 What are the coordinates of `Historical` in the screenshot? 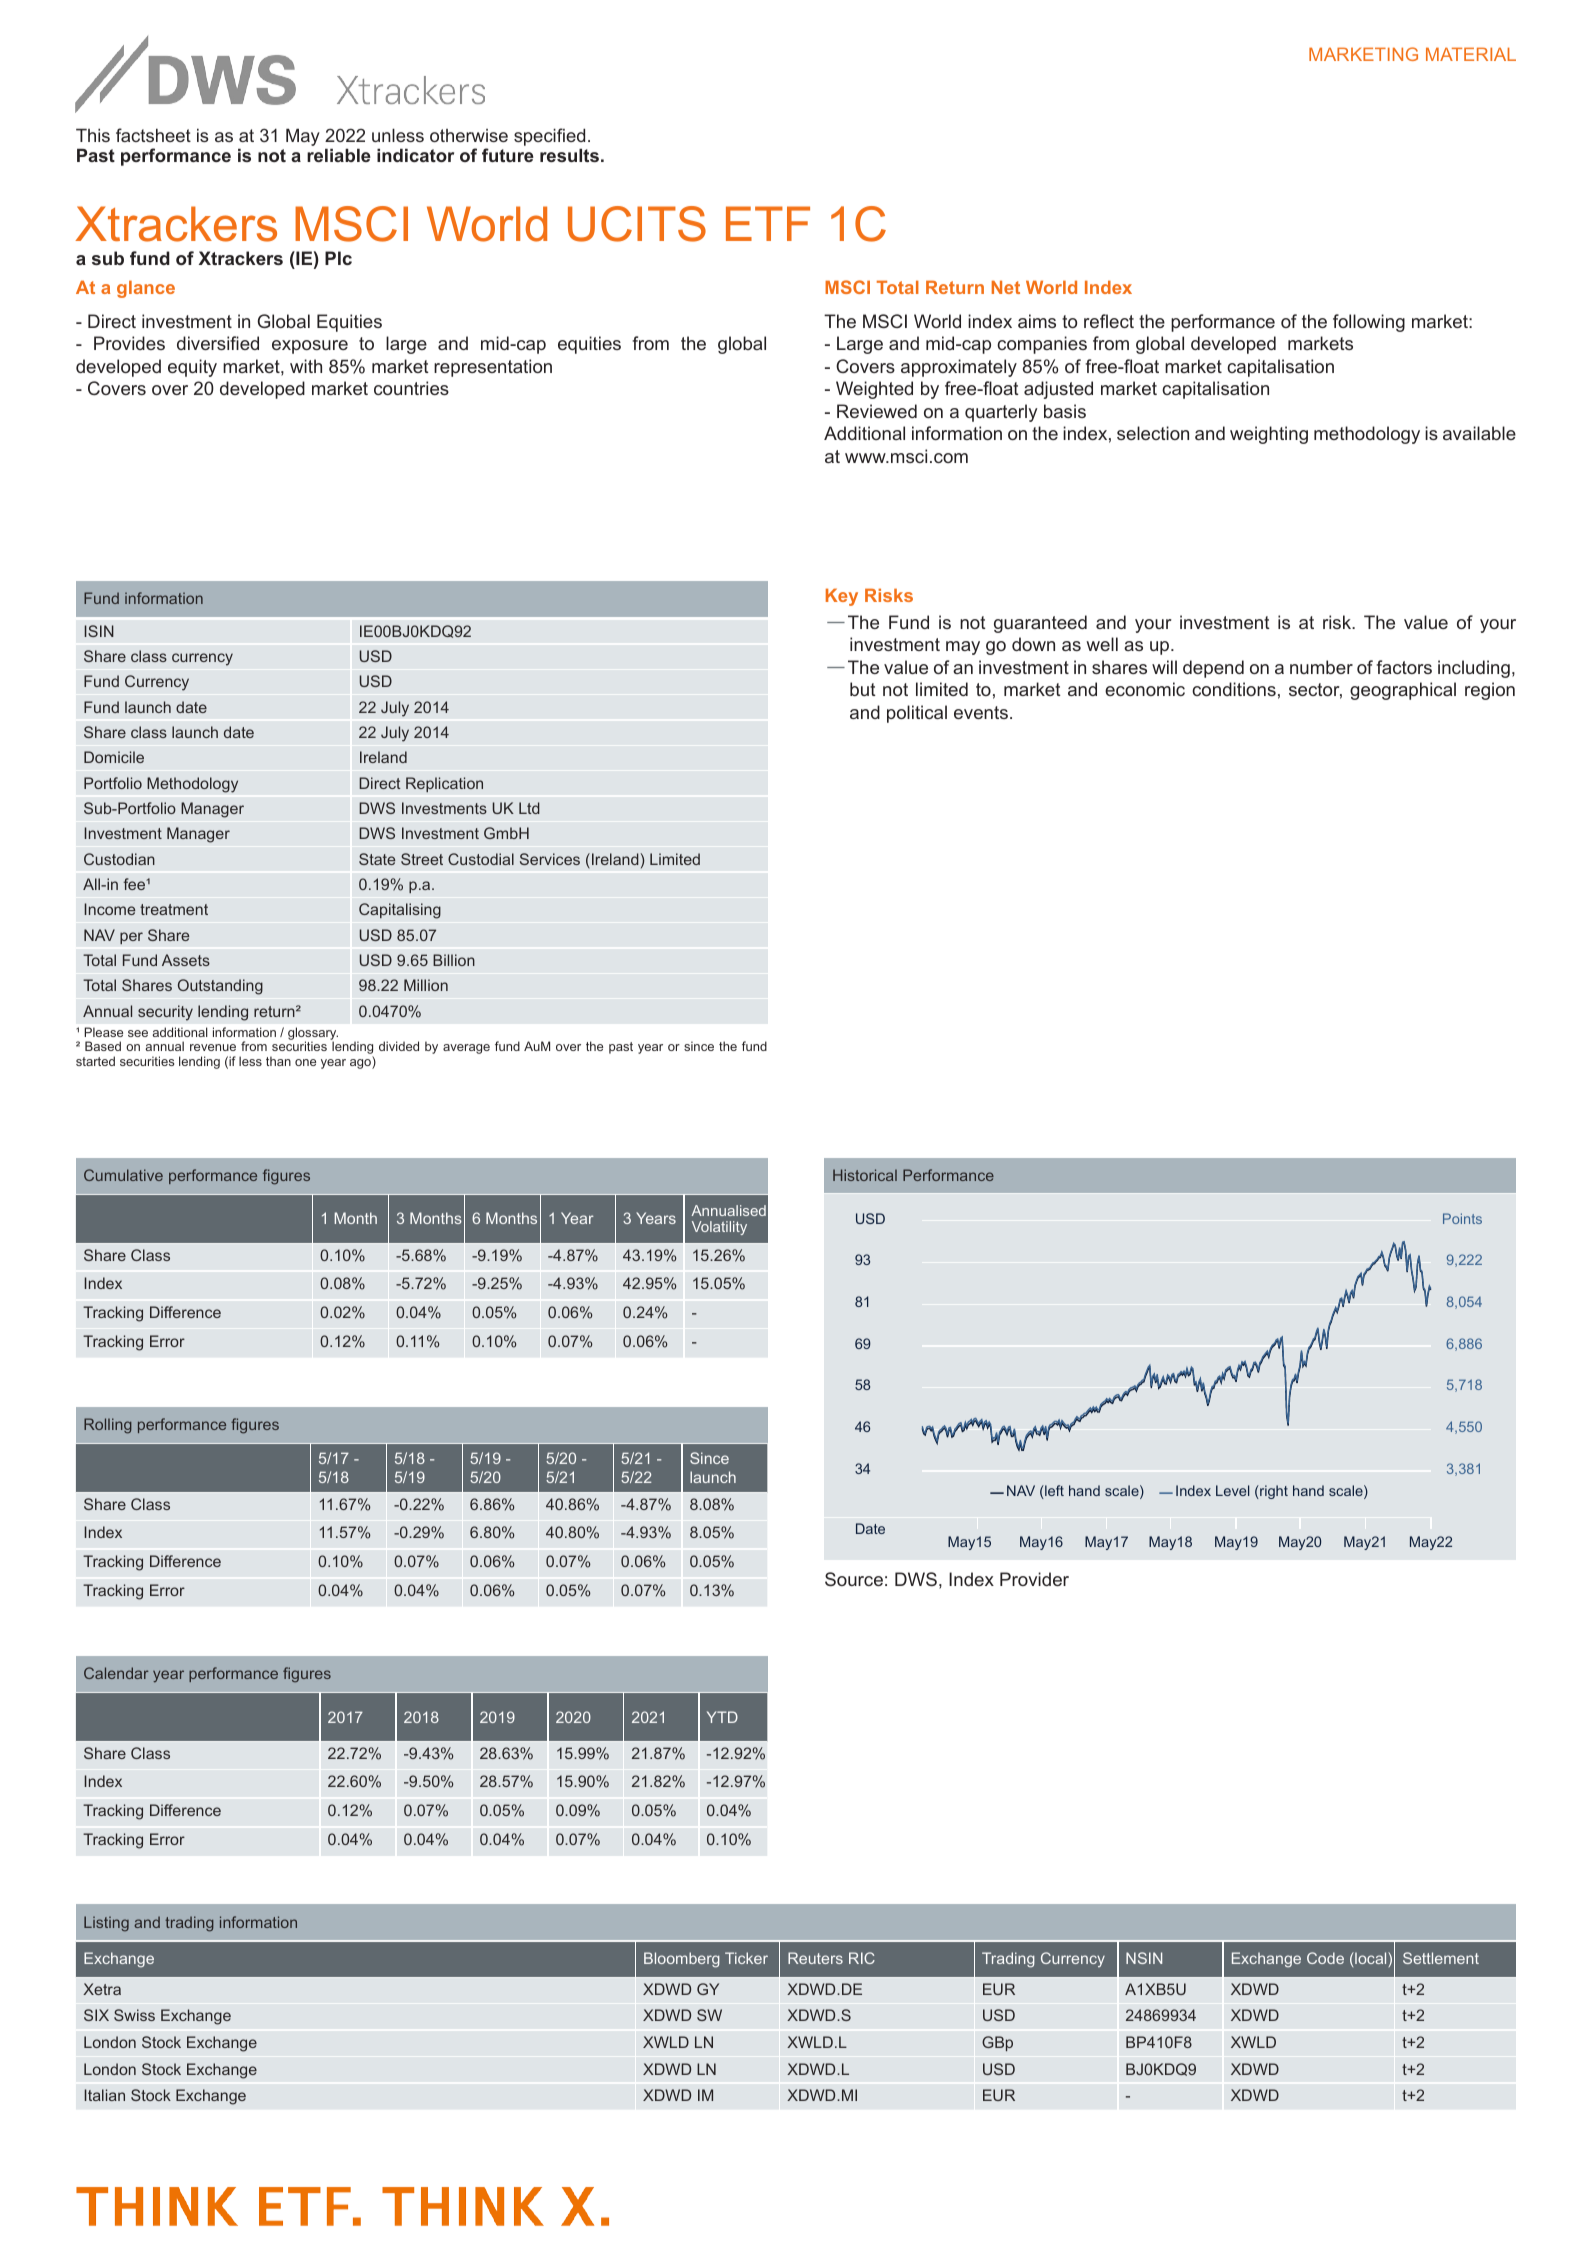 It's located at (865, 1175).
